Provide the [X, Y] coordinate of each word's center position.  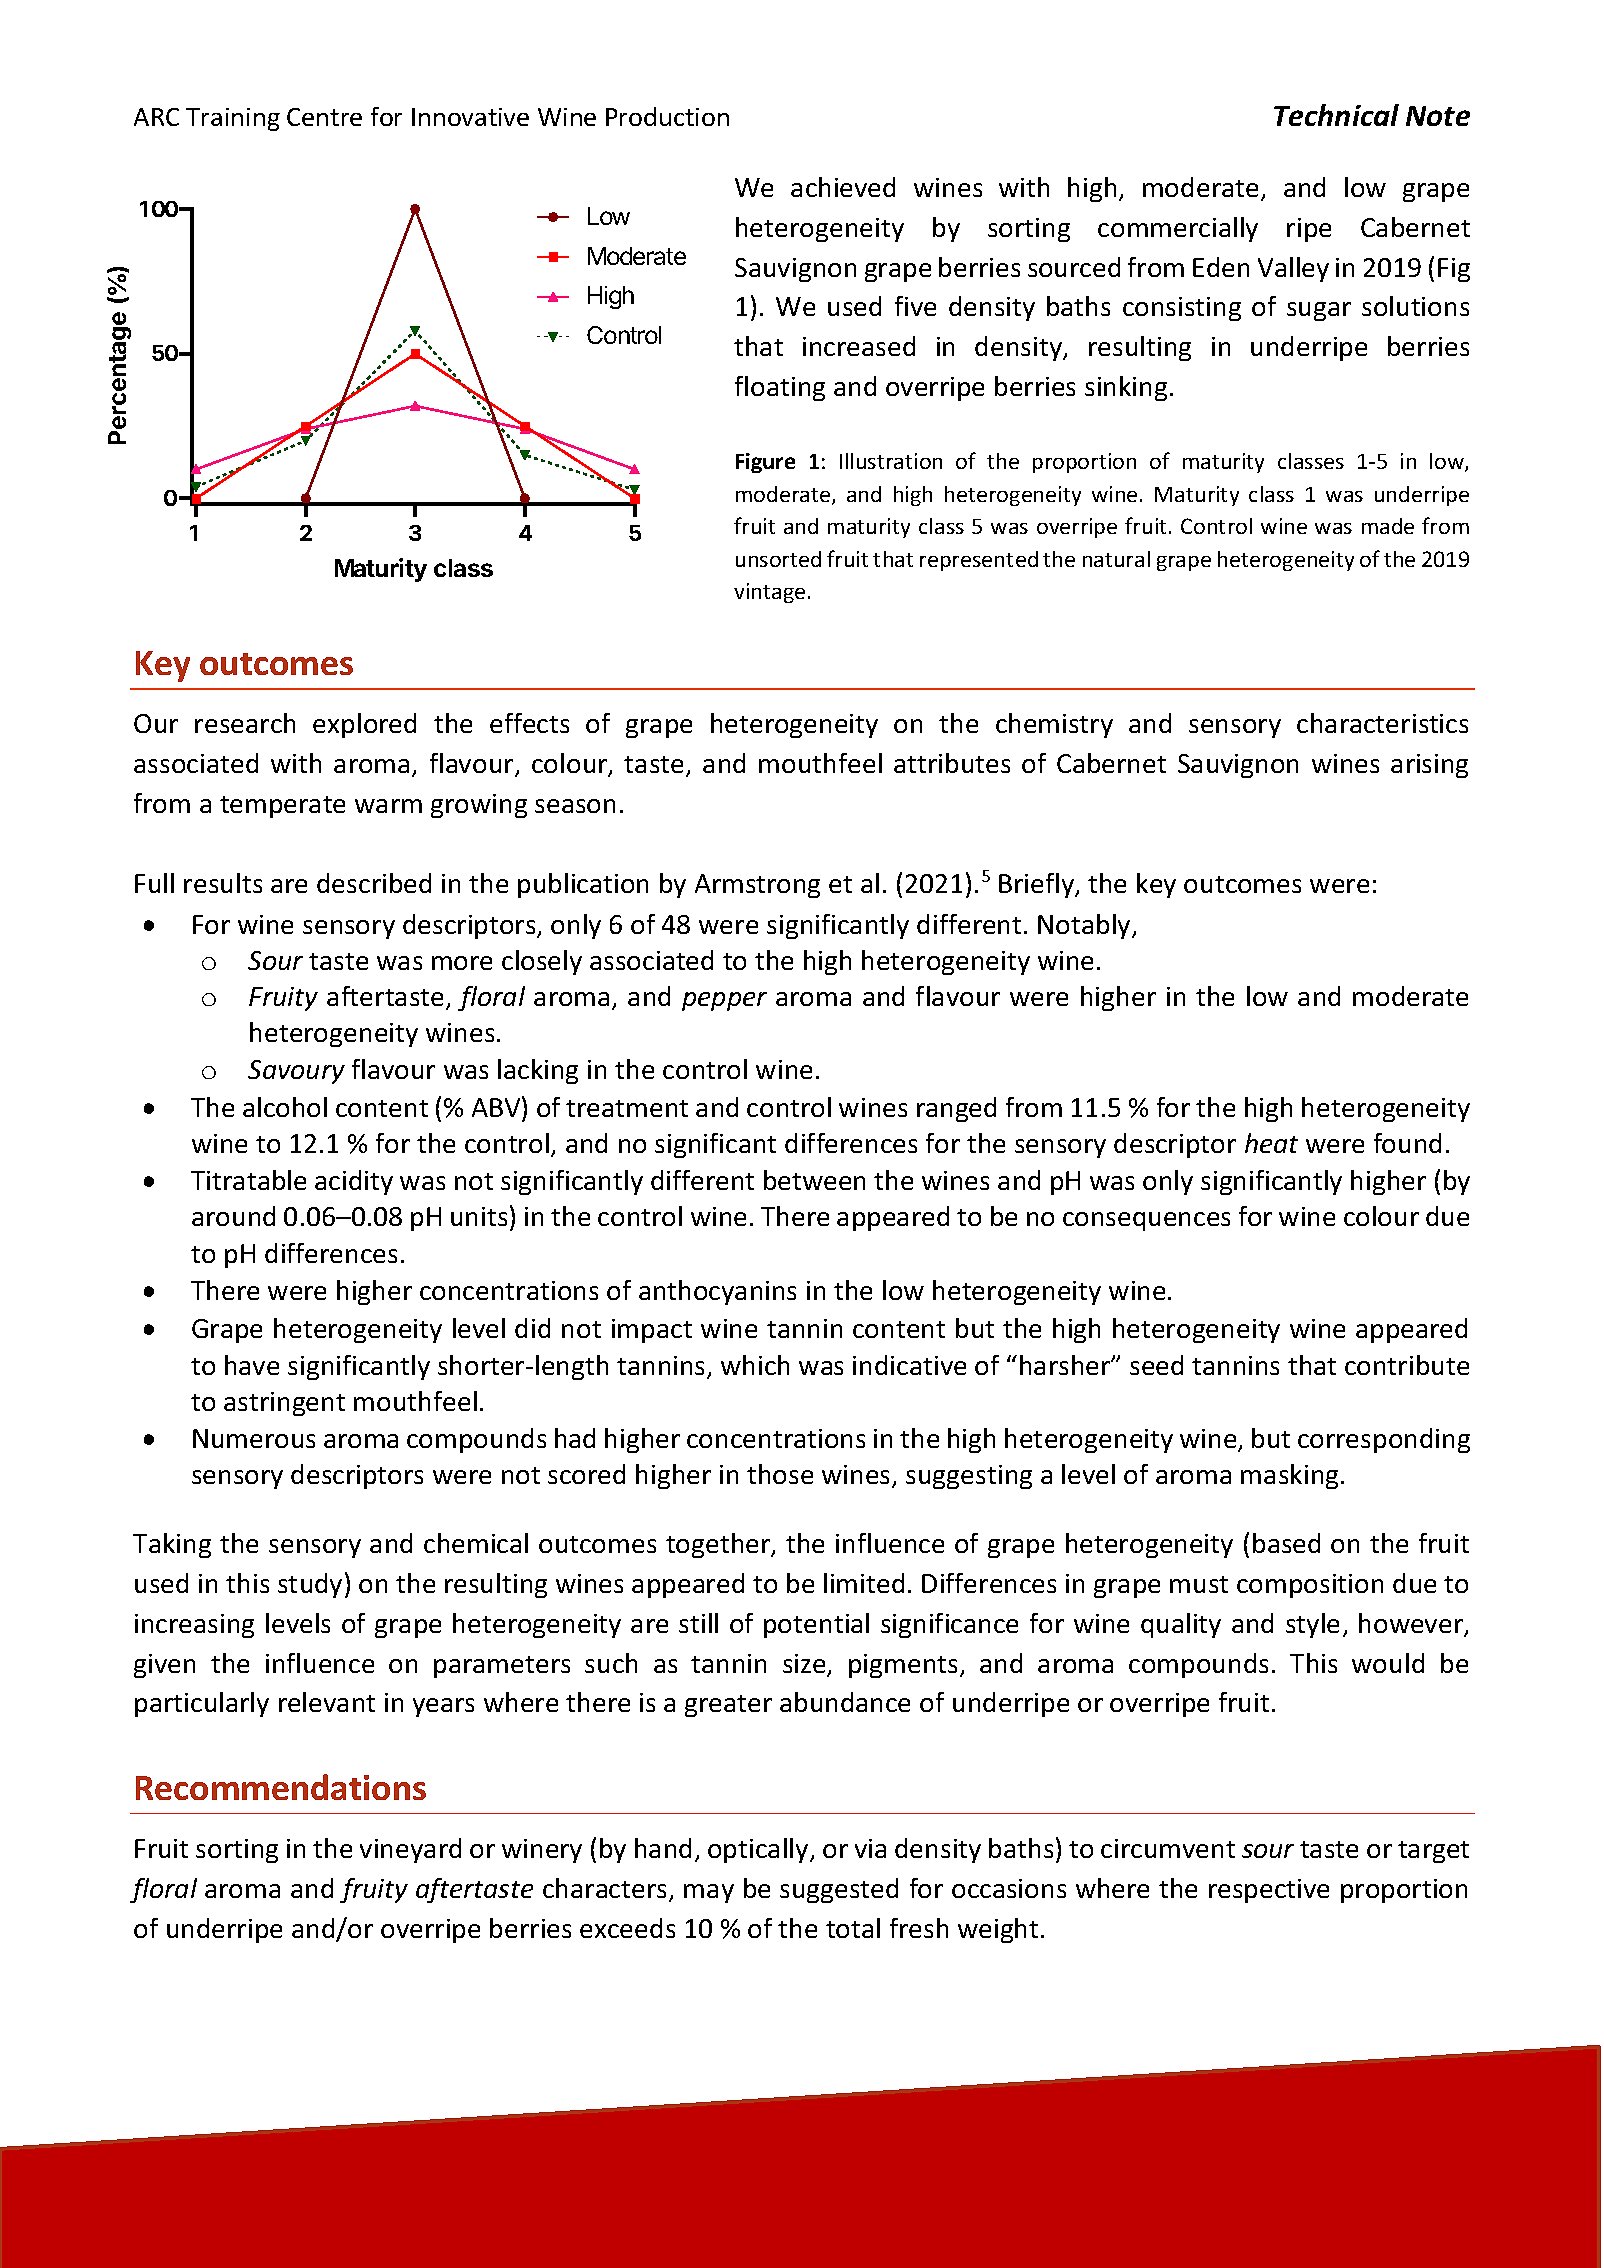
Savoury [296, 1072]
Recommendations [281, 1787]
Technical [1336, 115]
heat [1271, 1143]
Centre [324, 117]
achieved [843, 187]
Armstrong [757, 886]
